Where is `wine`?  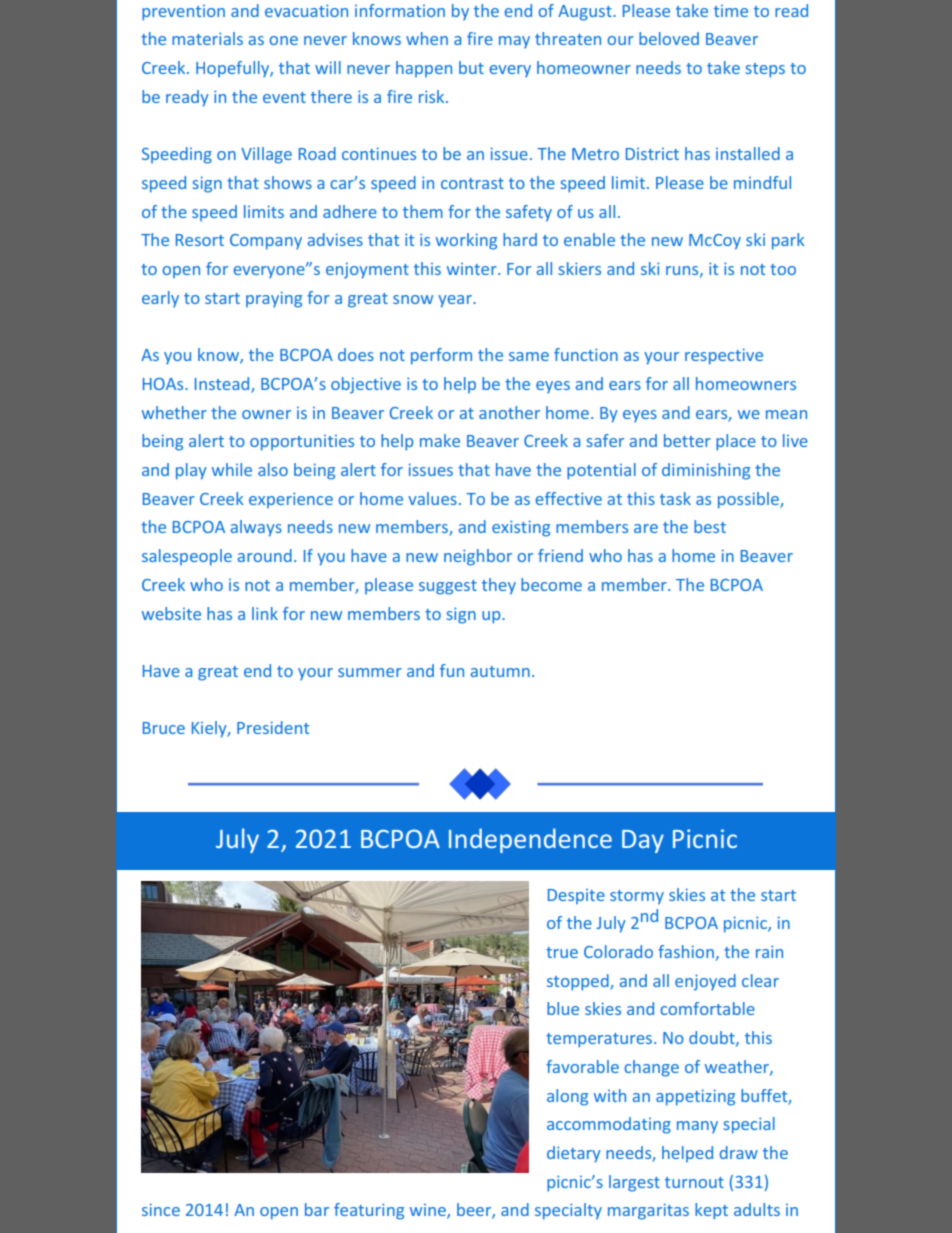
wine is located at coordinates (429, 1211).
